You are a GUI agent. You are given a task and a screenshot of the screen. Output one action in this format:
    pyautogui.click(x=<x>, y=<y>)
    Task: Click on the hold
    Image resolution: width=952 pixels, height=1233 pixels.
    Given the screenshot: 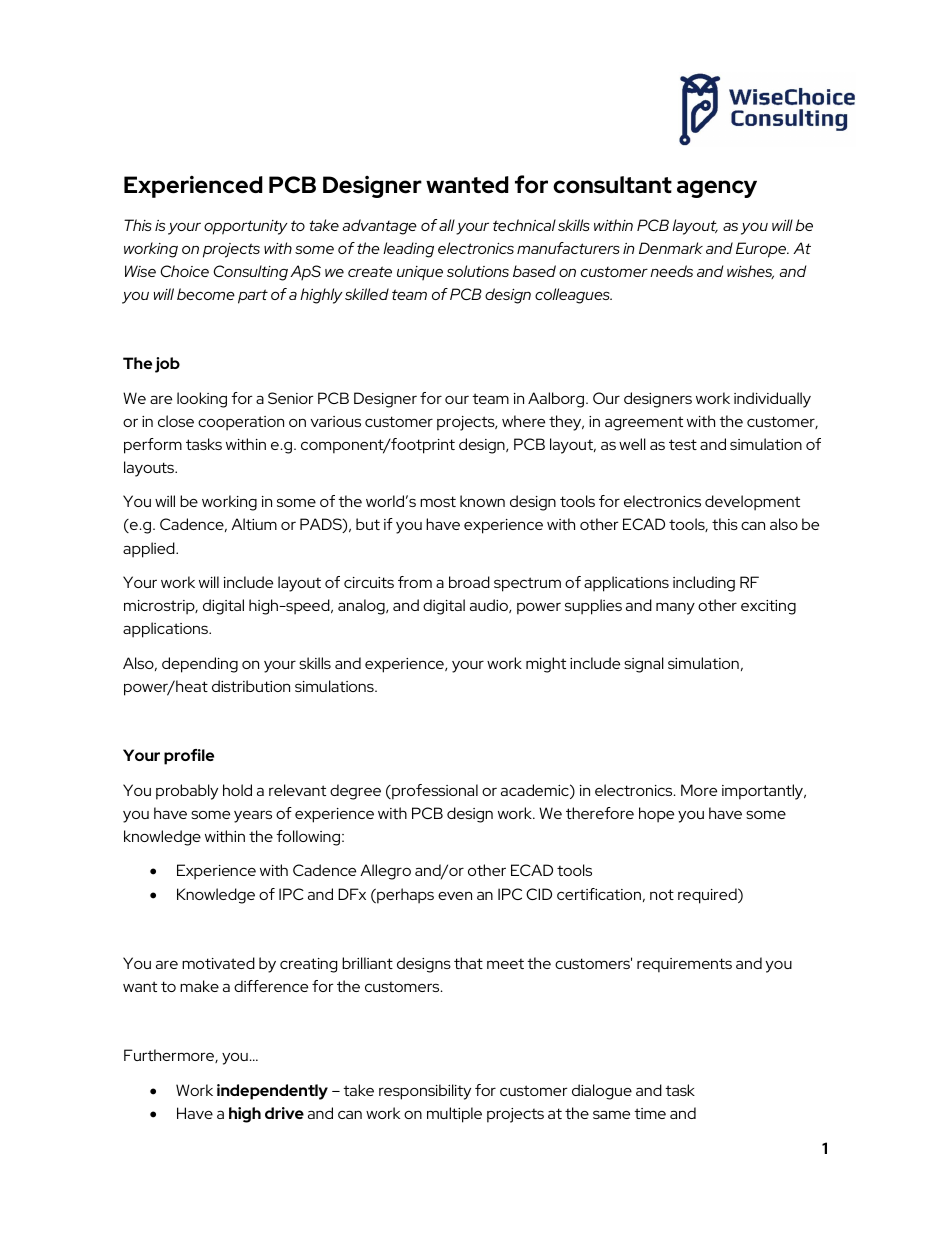 What is the action you would take?
    pyautogui.click(x=237, y=790)
